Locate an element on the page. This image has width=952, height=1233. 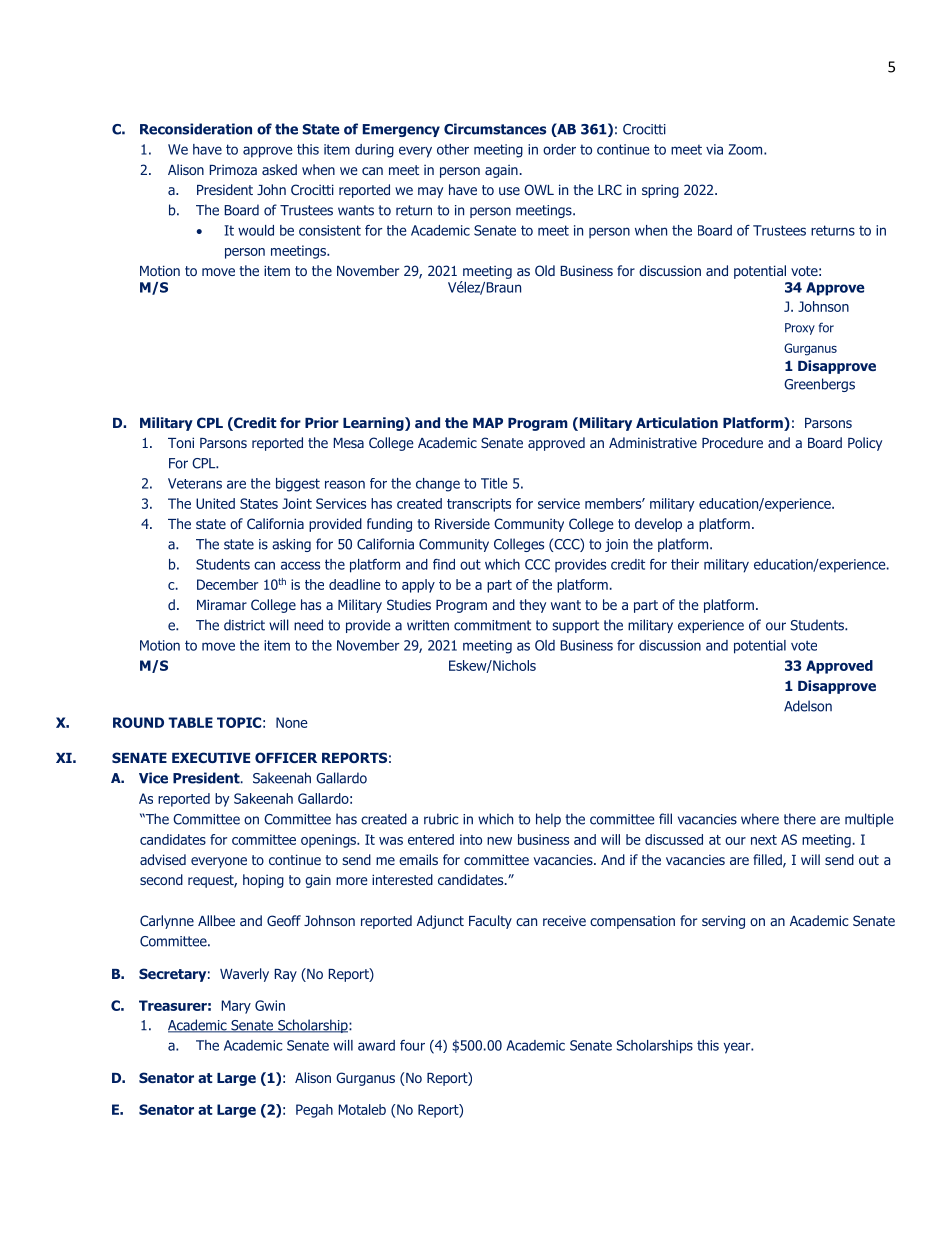
Circumstances is located at coordinates (495, 129).
